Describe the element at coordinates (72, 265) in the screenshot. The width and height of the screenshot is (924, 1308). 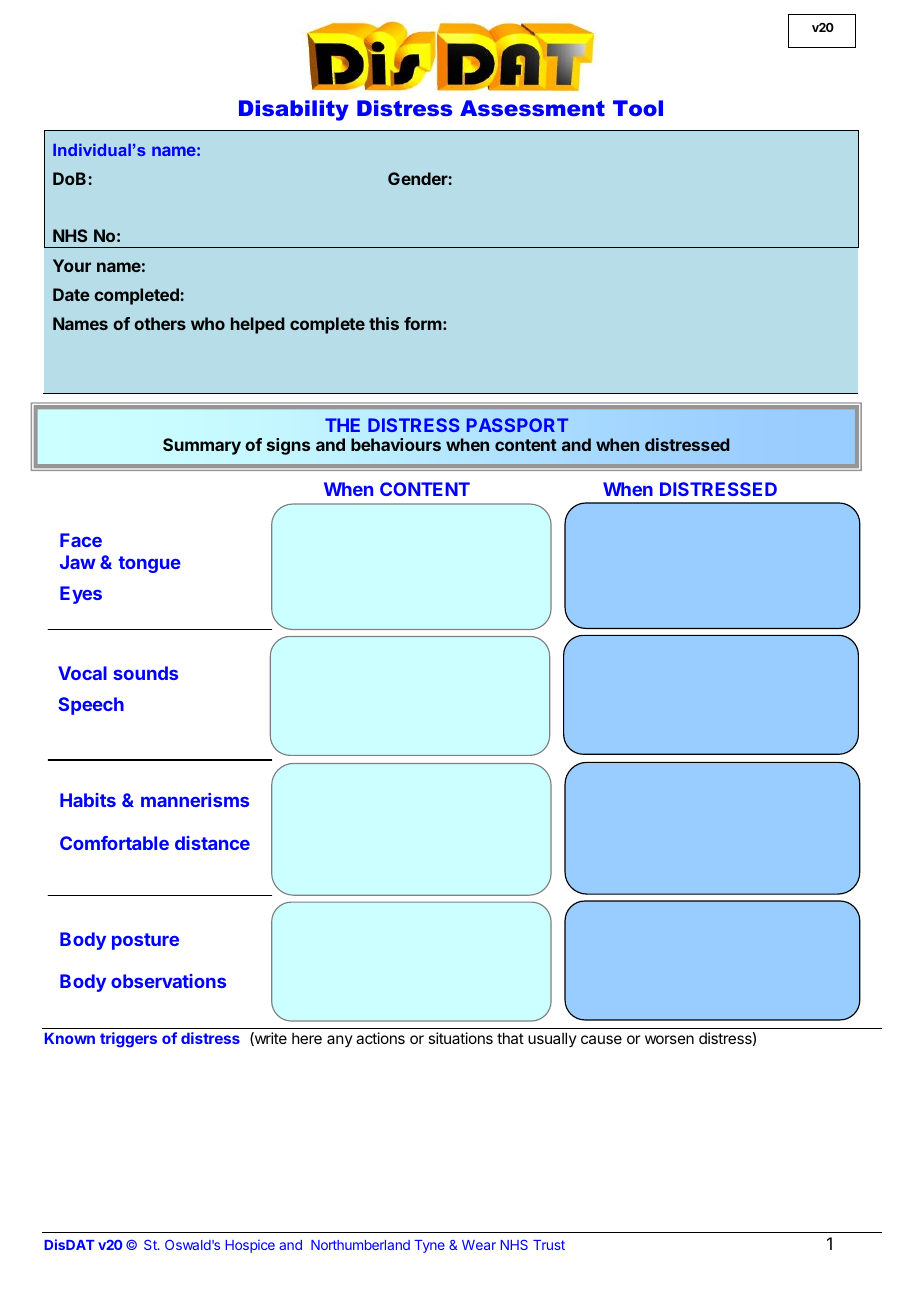
I see `Your` at that location.
